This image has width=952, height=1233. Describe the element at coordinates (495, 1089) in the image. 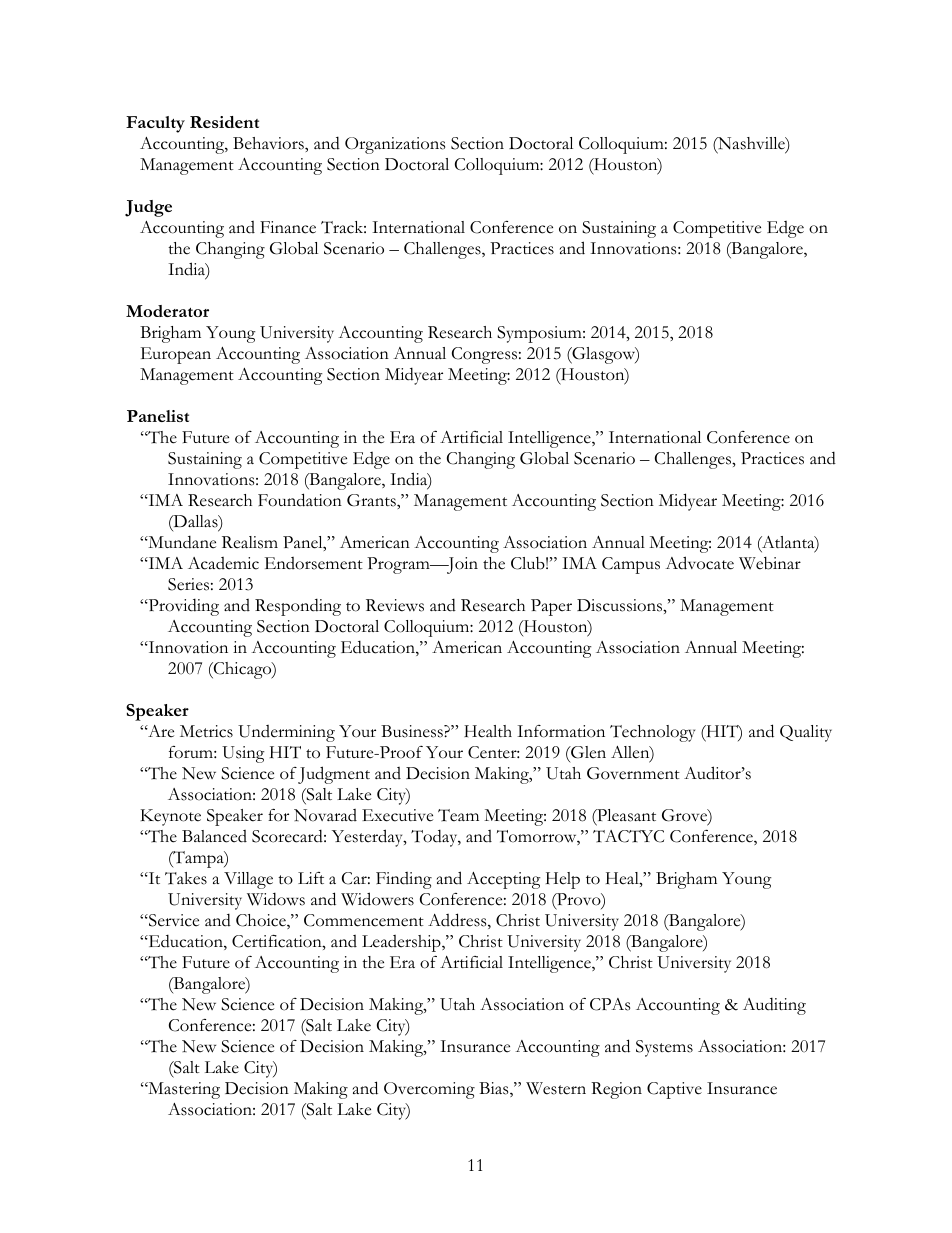

I see `Bias` at that location.
